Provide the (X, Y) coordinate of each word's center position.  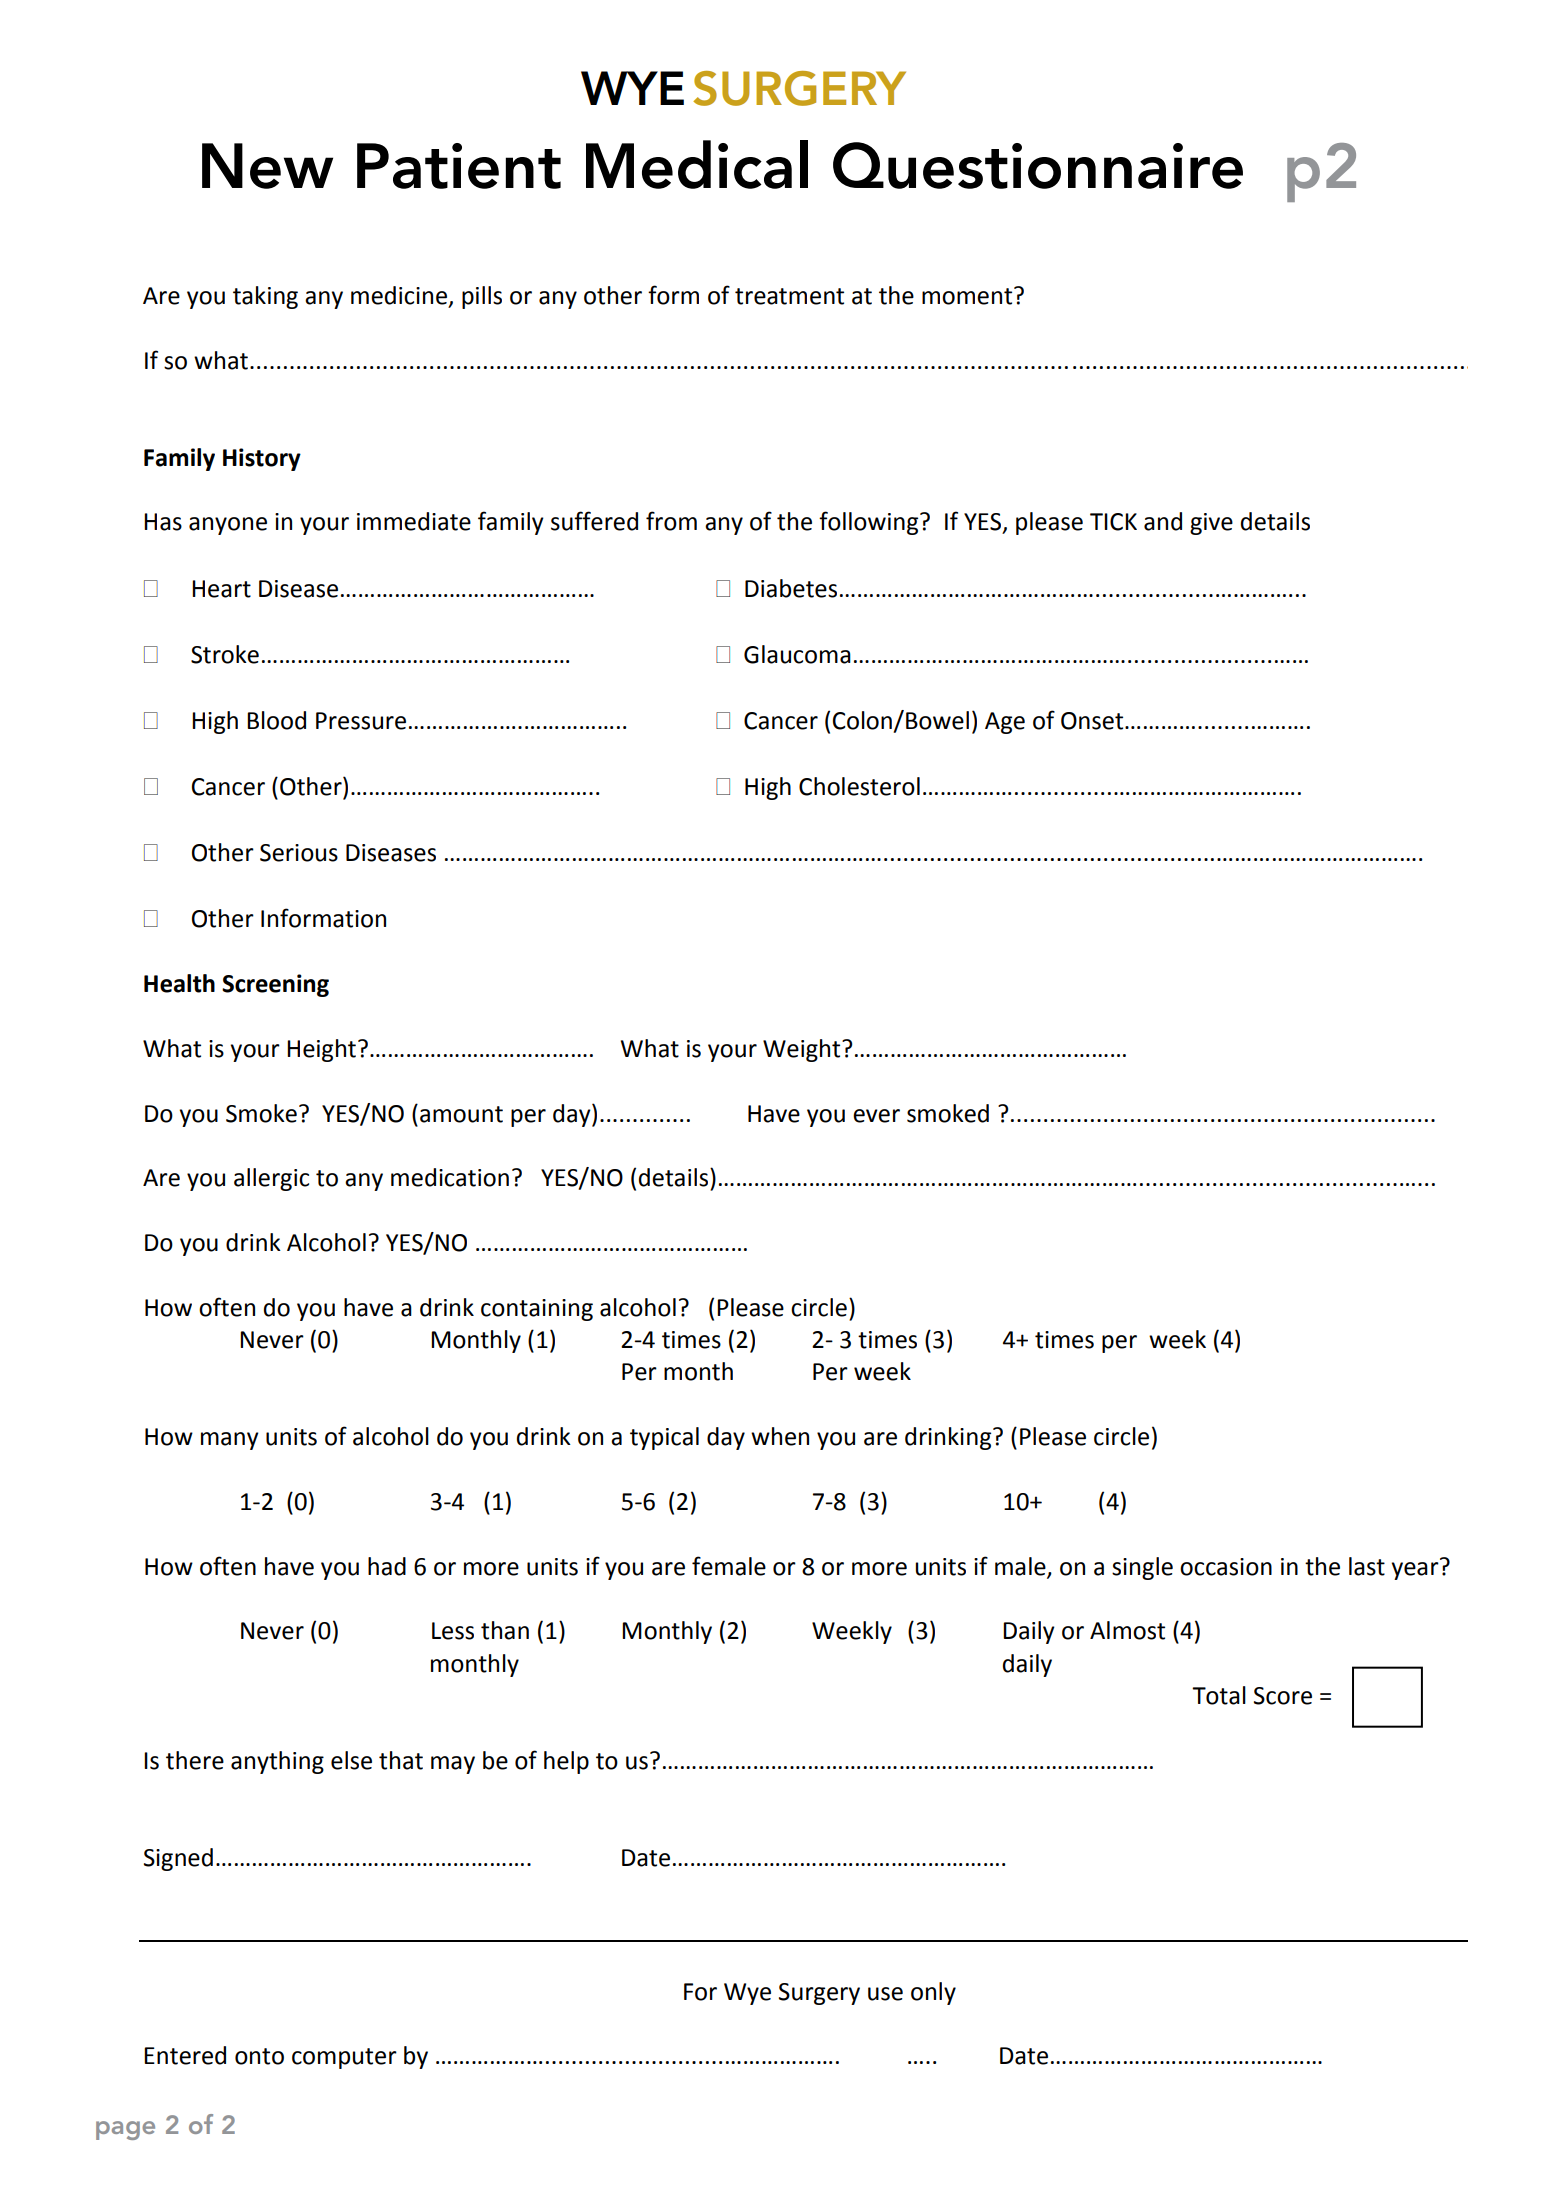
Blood (276, 720)
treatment (789, 296)
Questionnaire (1038, 165)
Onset (1093, 721)
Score (1283, 1696)
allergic (271, 1179)
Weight (803, 1050)
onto (259, 2056)
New (267, 166)
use (885, 1994)
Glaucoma (797, 654)
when (780, 1436)
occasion (1226, 1567)
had (387, 1566)
